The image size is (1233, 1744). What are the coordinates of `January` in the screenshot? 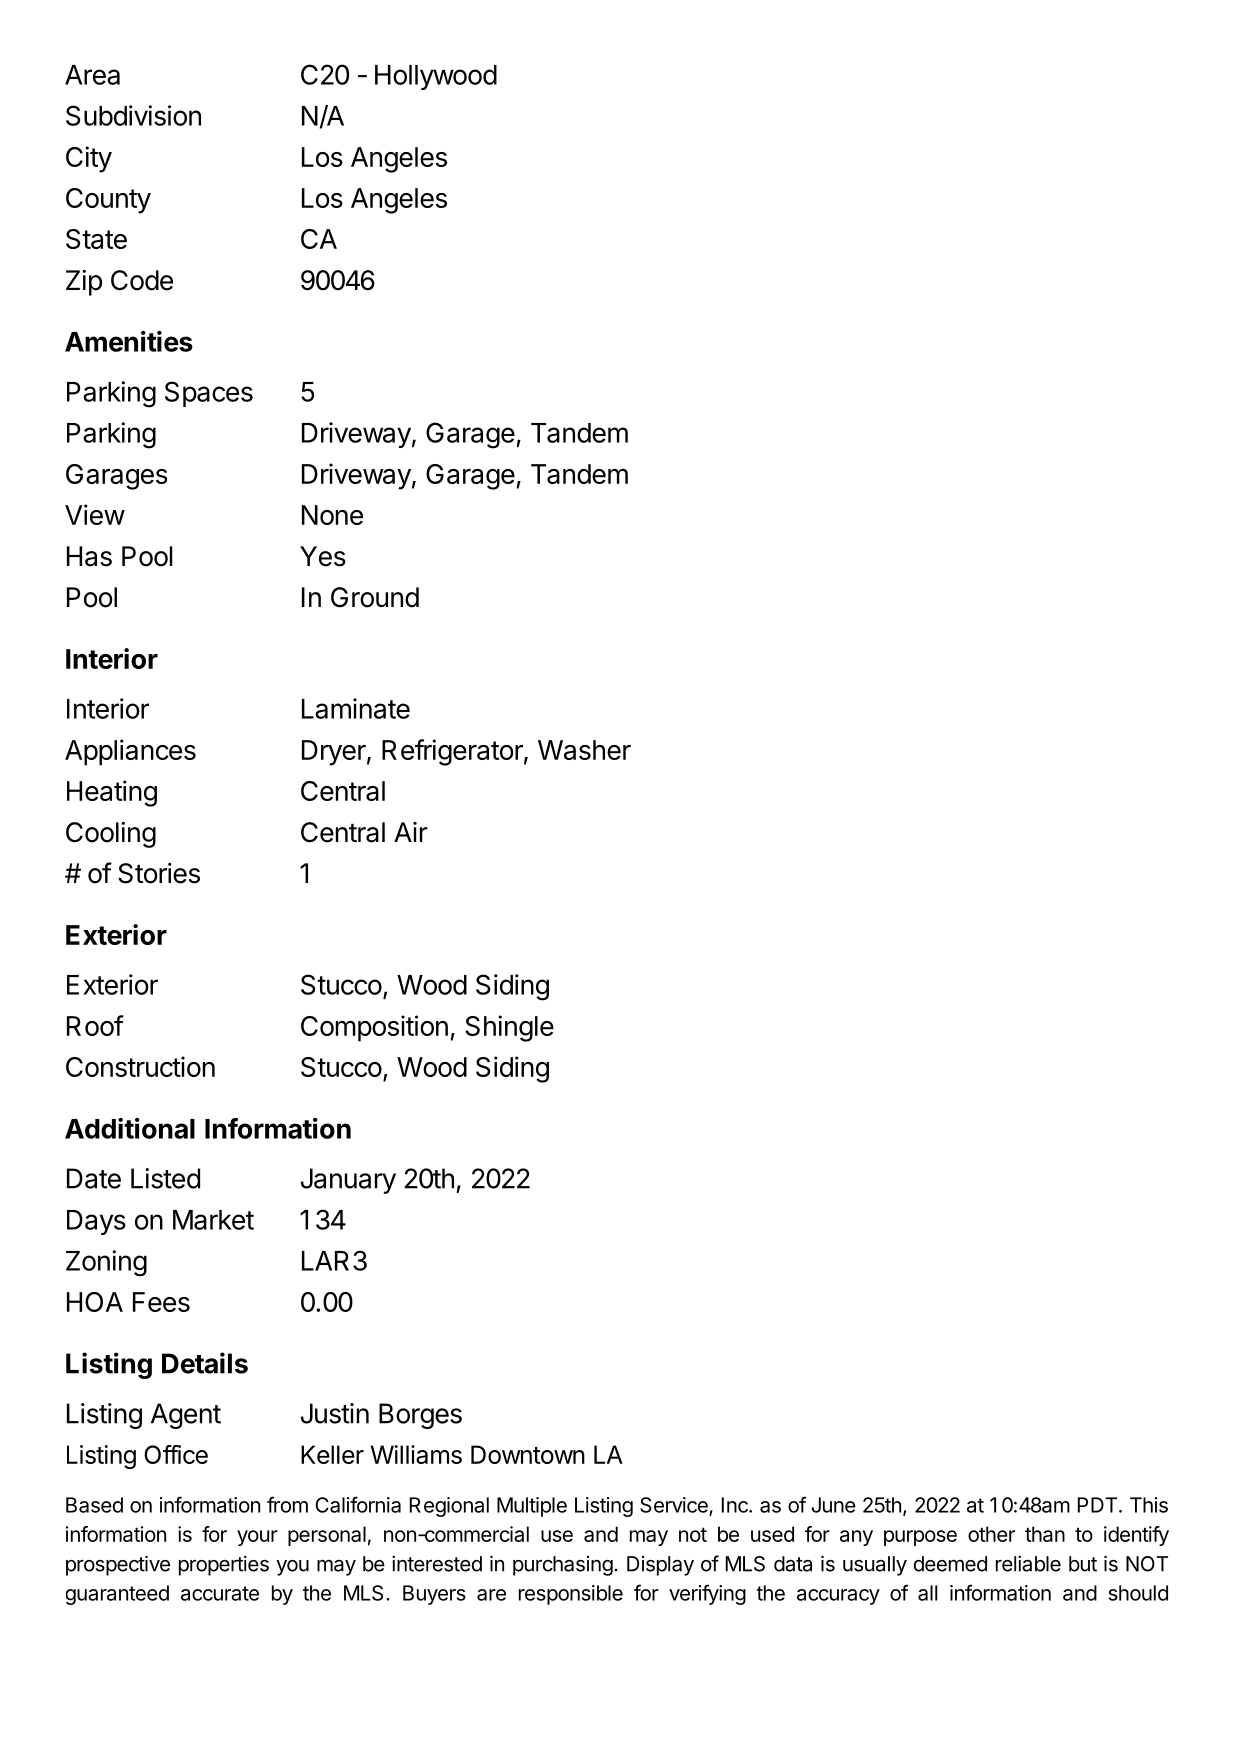 It's located at (348, 1181).
